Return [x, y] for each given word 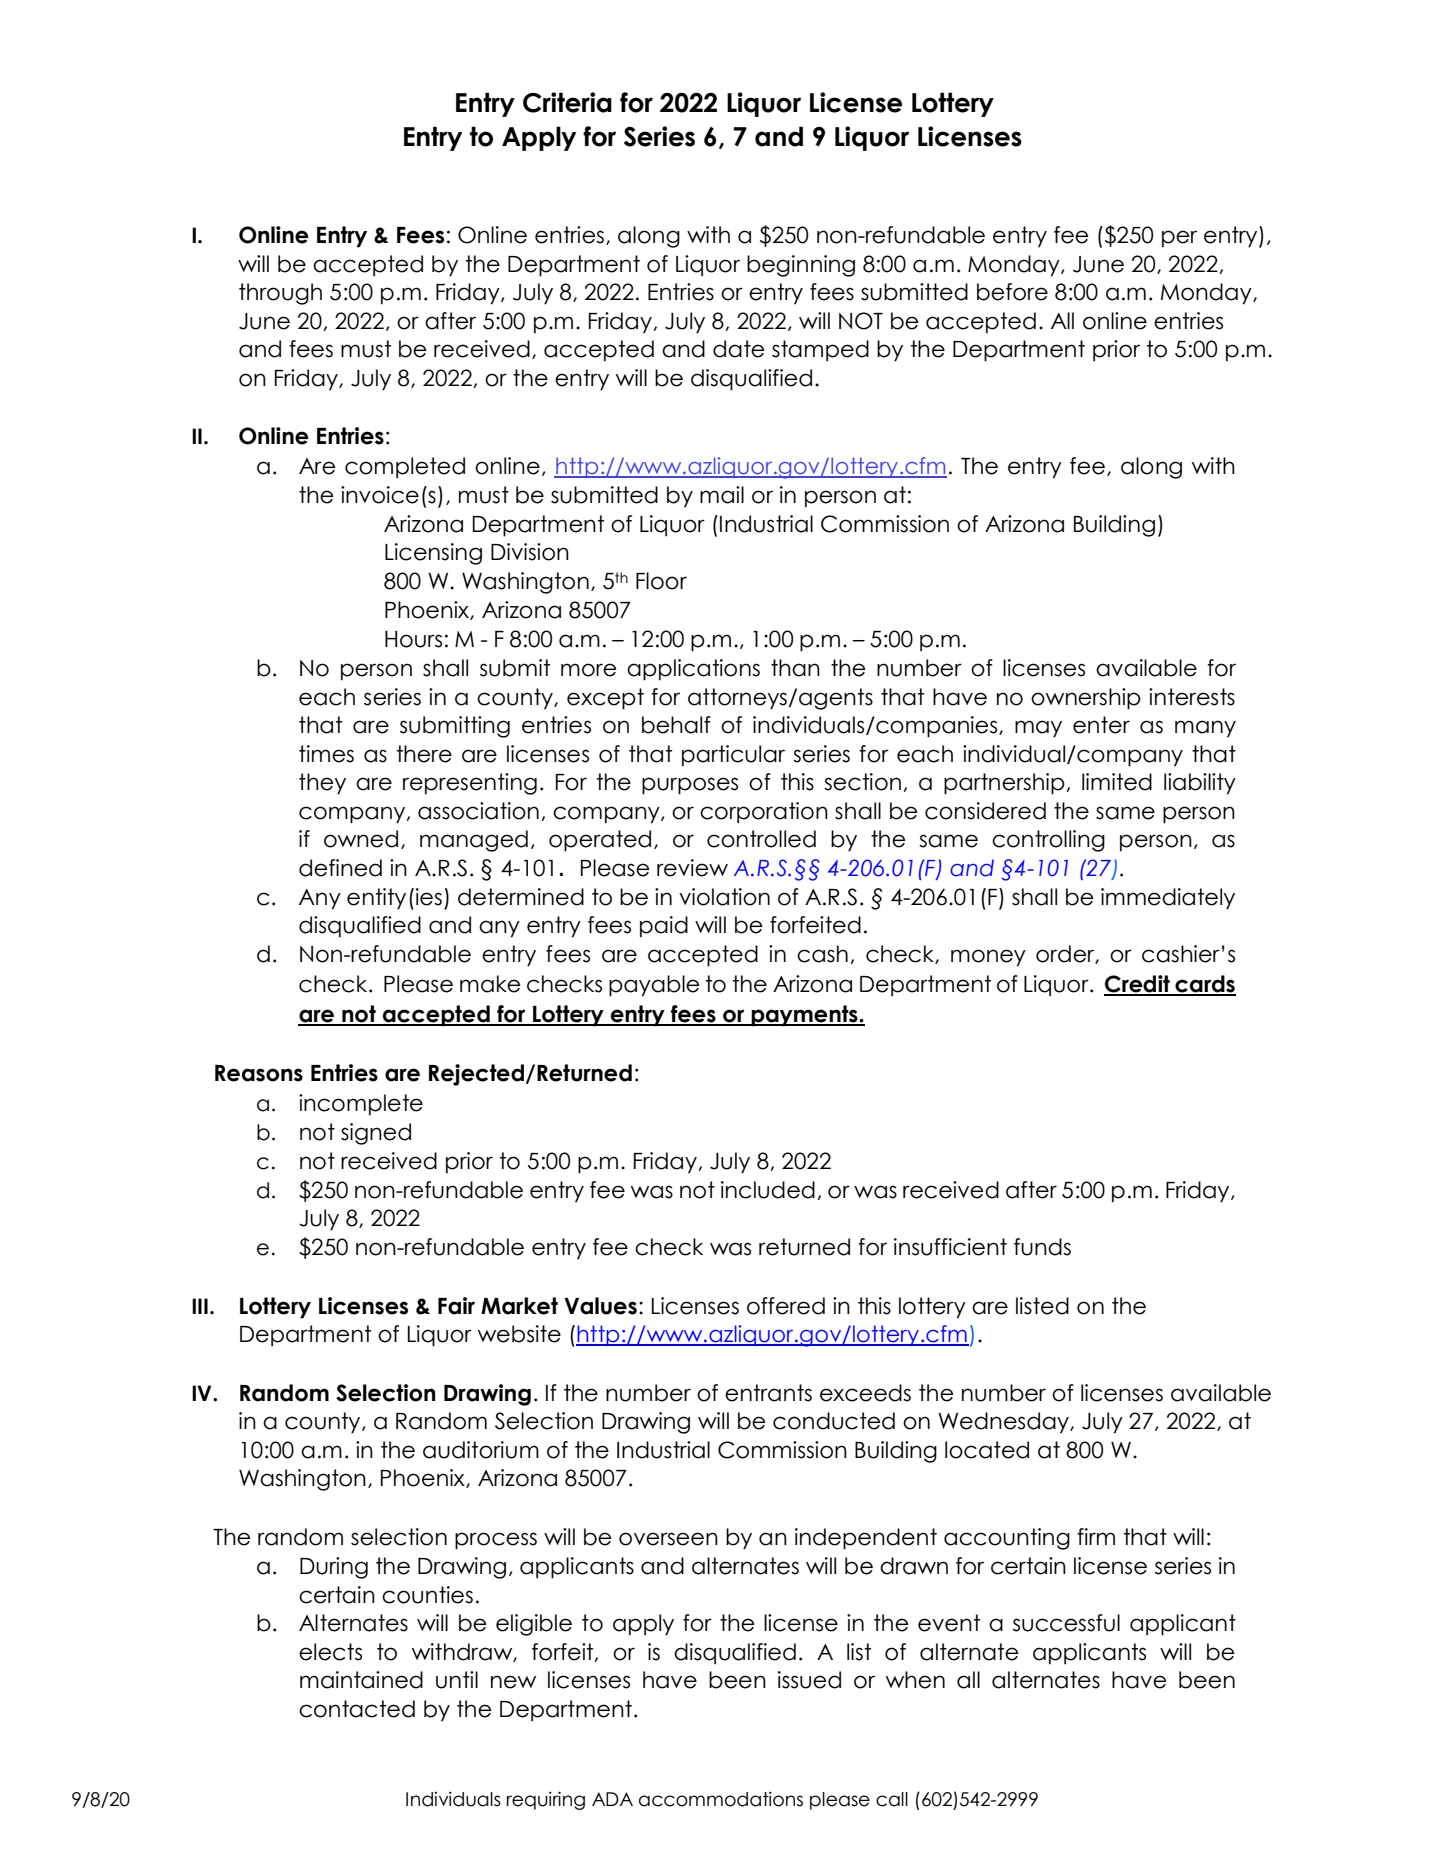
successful [1066, 1623]
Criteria [567, 102]
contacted [357, 1709]
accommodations [721, 1799]
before [1012, 292]
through [280, 294]
